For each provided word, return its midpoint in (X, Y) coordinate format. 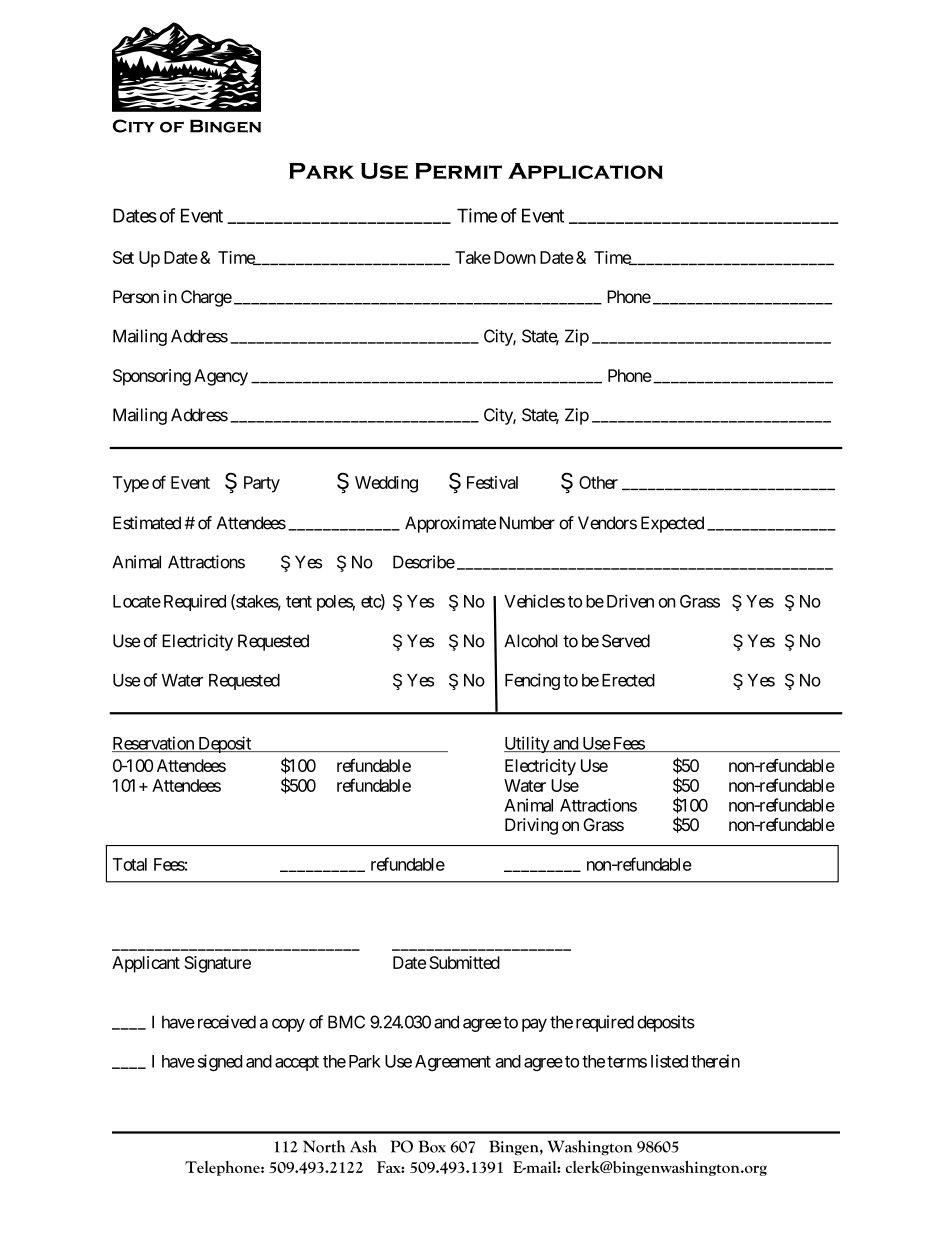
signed (220, 1062)
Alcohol (531, 641)
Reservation (154, 744)
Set (123, 257)
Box (432, 1146)
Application (585, 171)
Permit (458, 171)
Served (626, 641)
